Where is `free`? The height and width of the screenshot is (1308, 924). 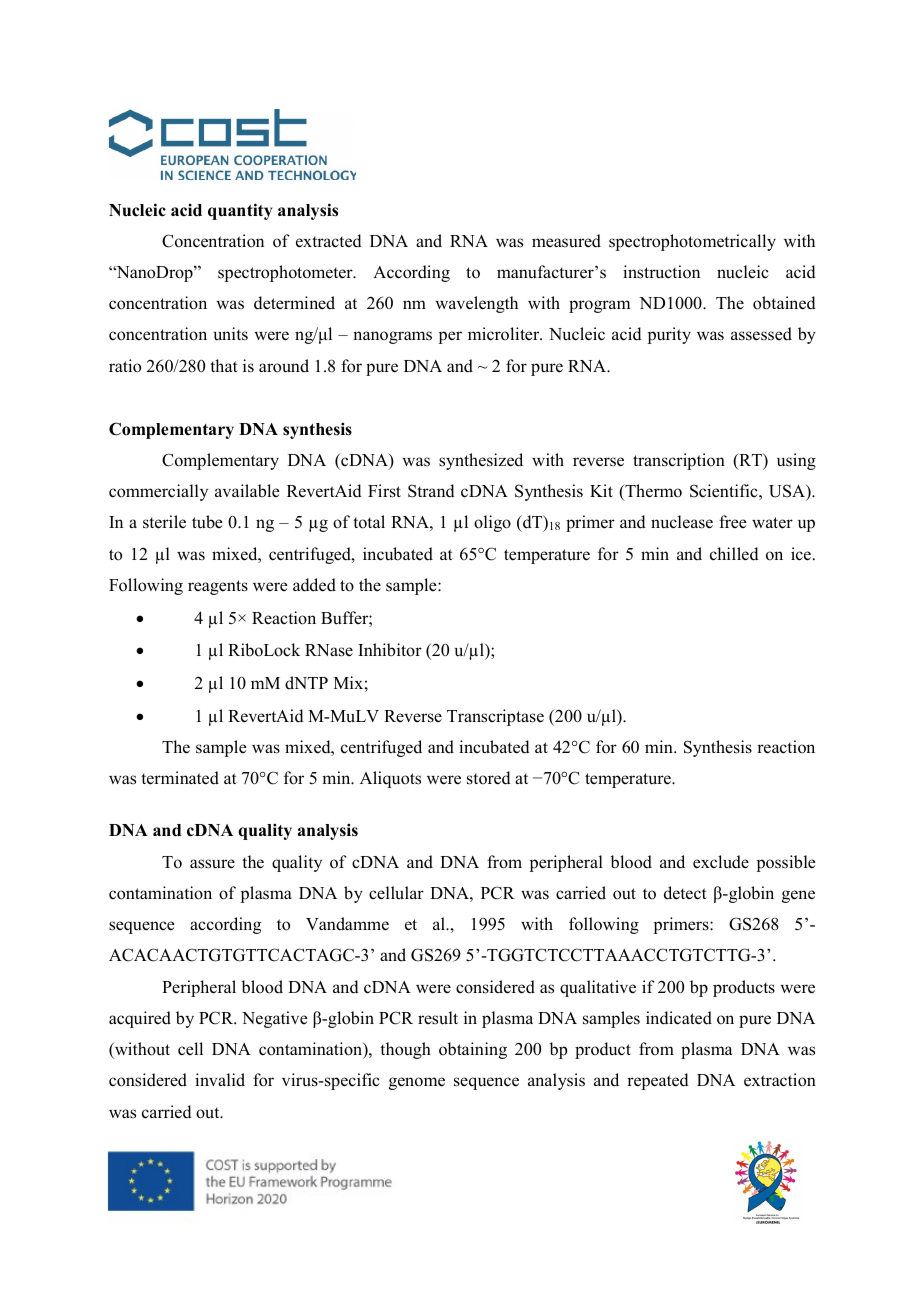 free is located at coordinates (733, 522).
